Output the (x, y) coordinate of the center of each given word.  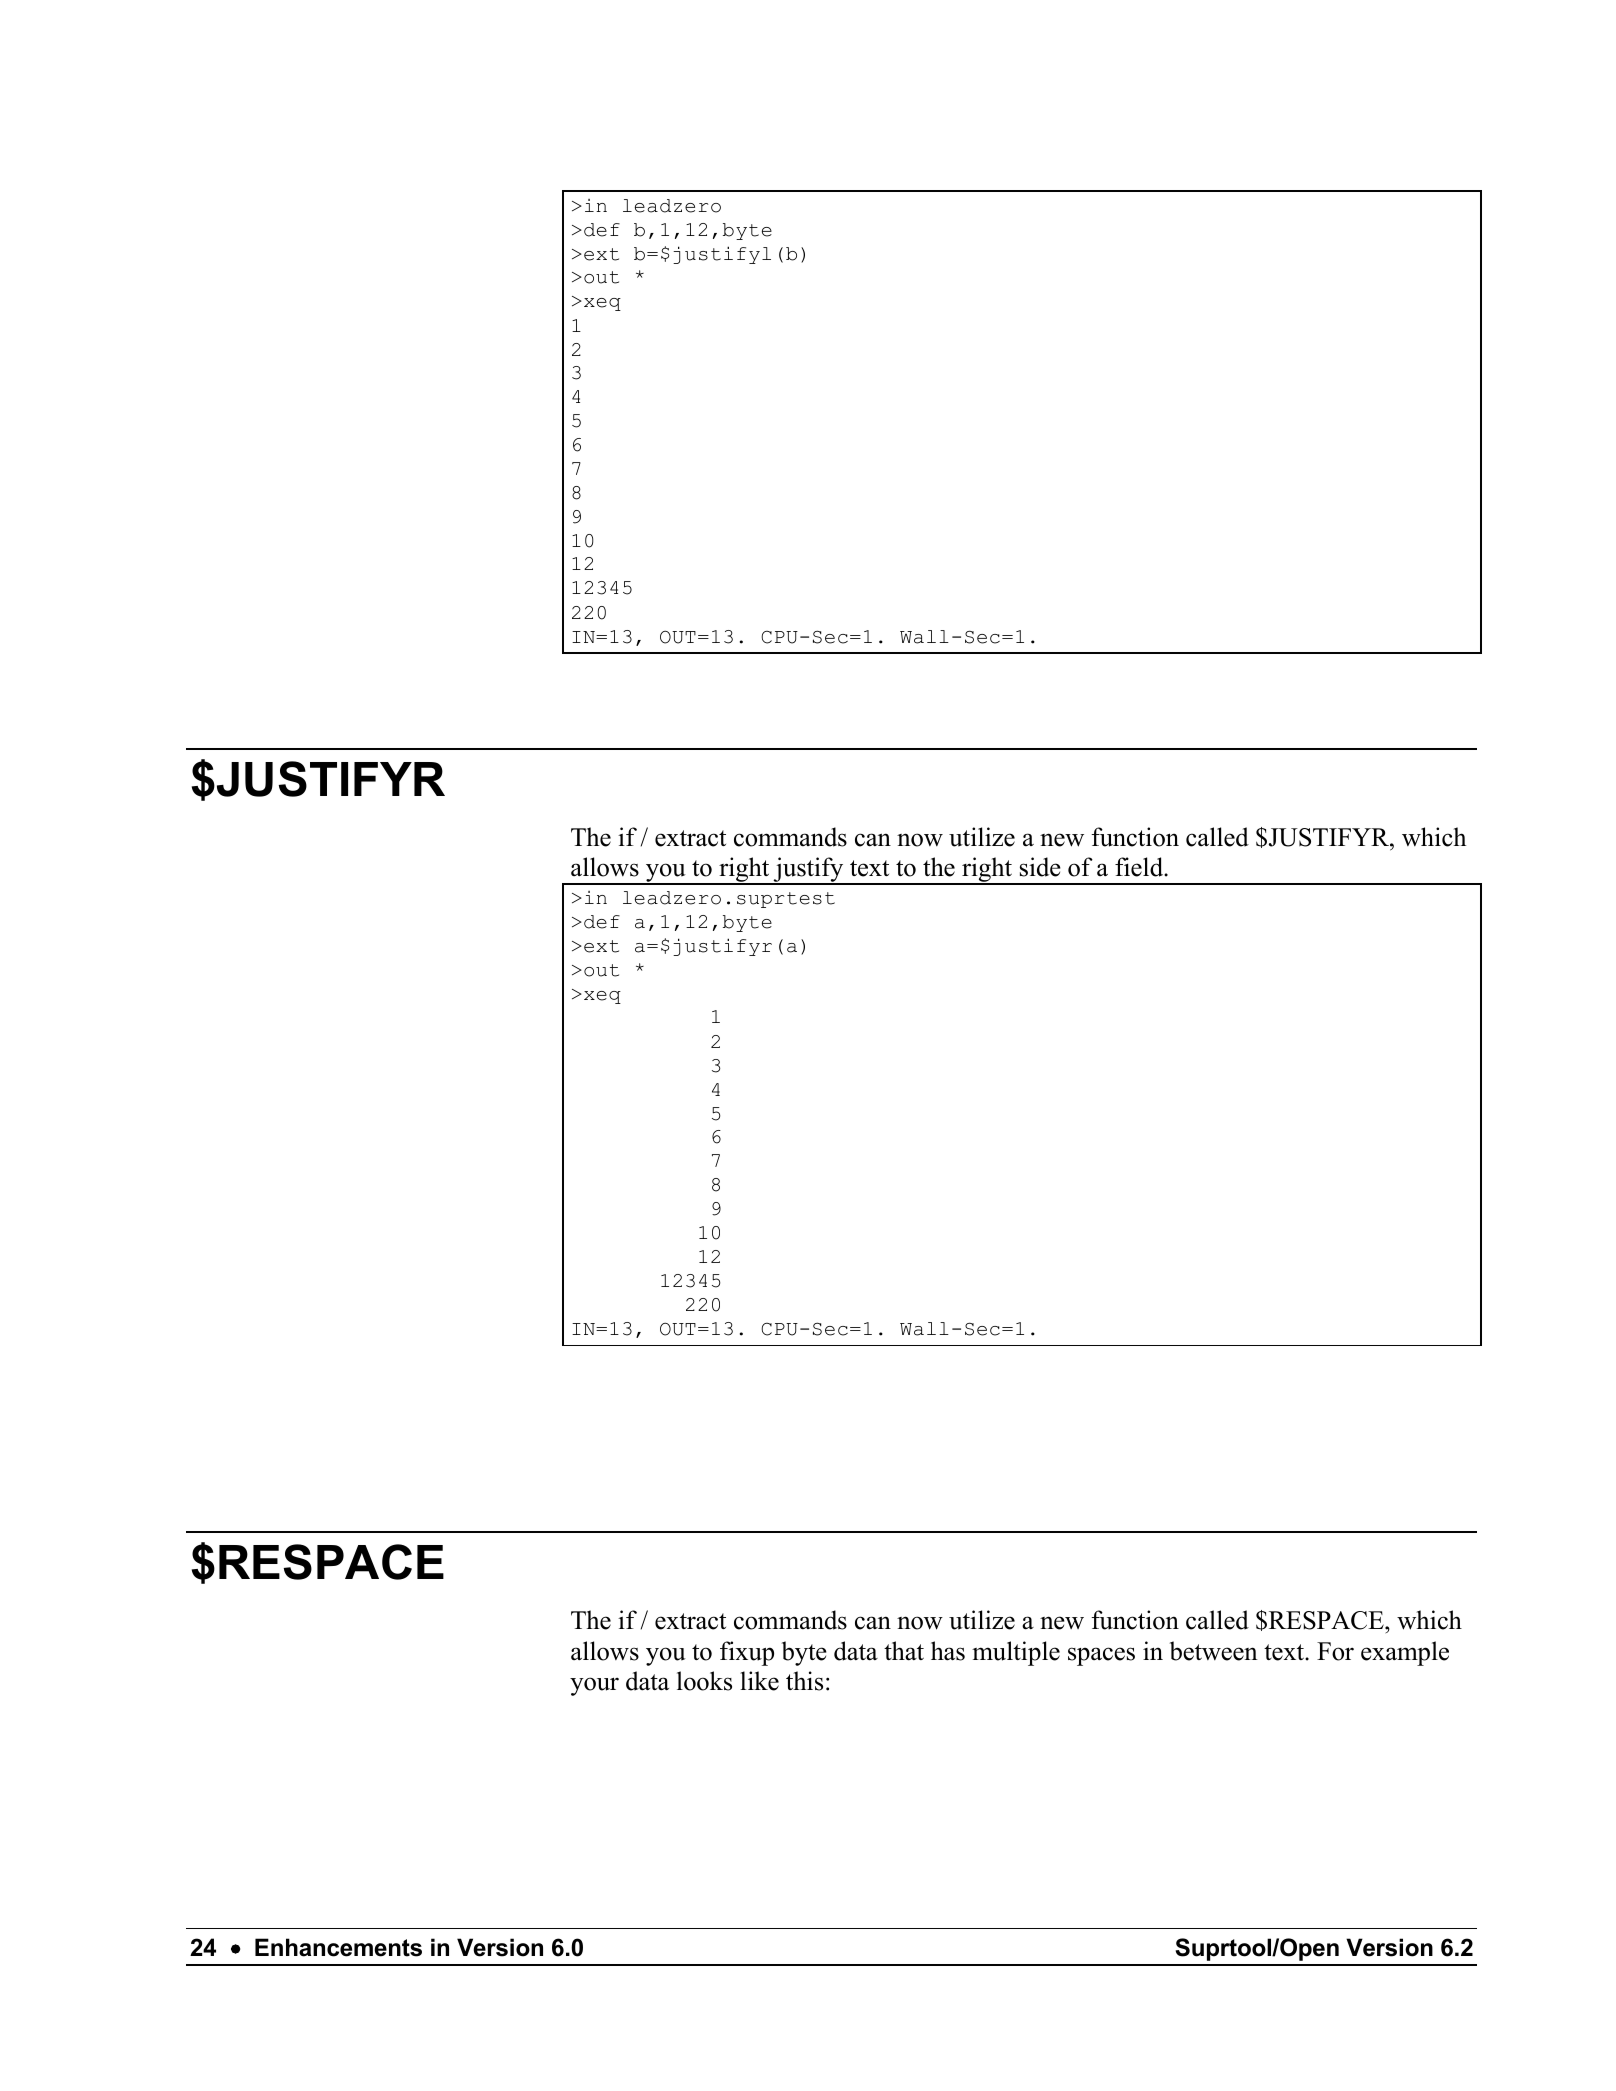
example (1405, 1653)
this (804, 1681)
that (904, 1651)
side (1040, 867)
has (948, 1651)
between (1214, 1651)
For (1335, 1651)
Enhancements (338, 1947)
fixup (747, 1653)
